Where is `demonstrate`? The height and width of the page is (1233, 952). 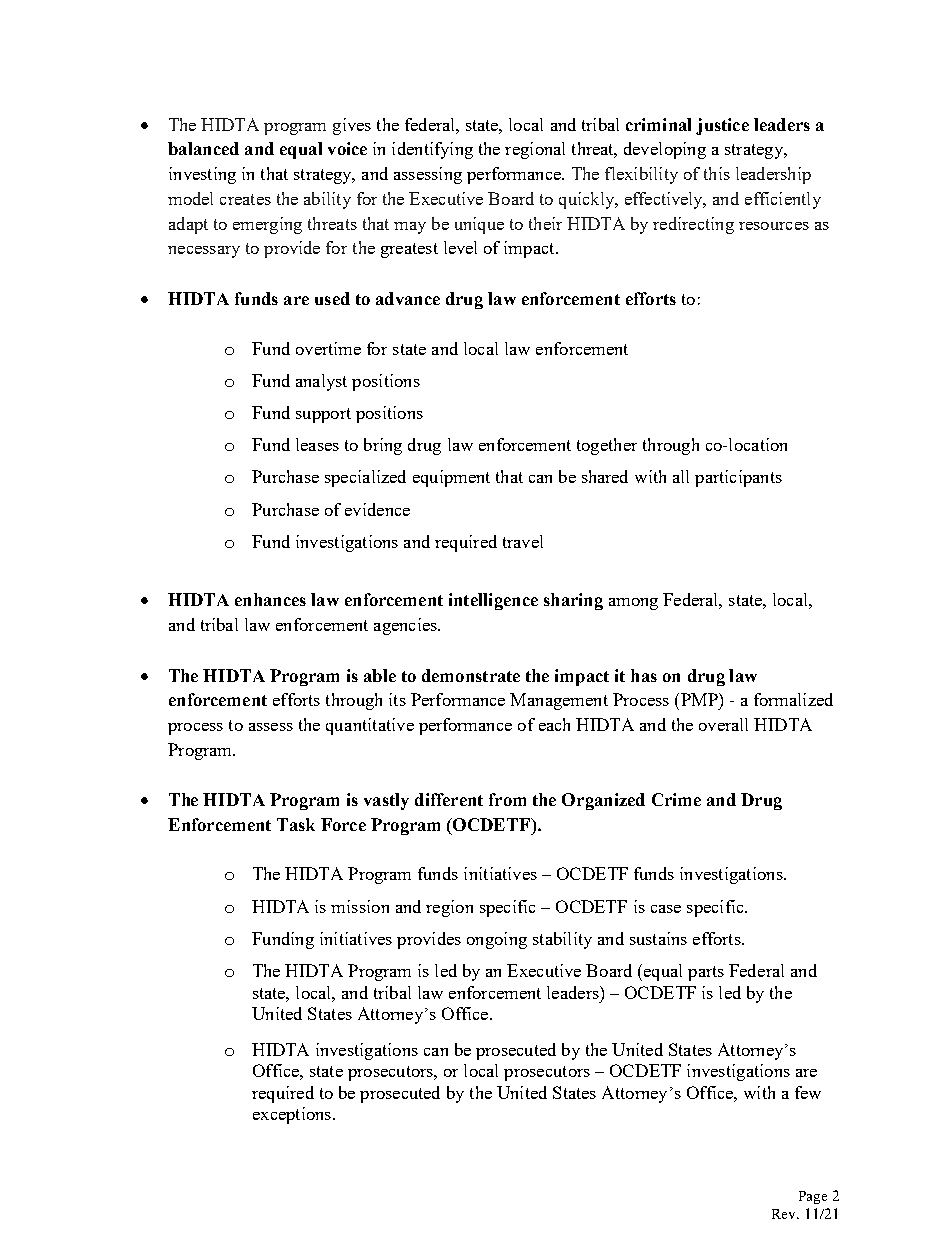
demonstrate is located at coordinates (471, 675).
